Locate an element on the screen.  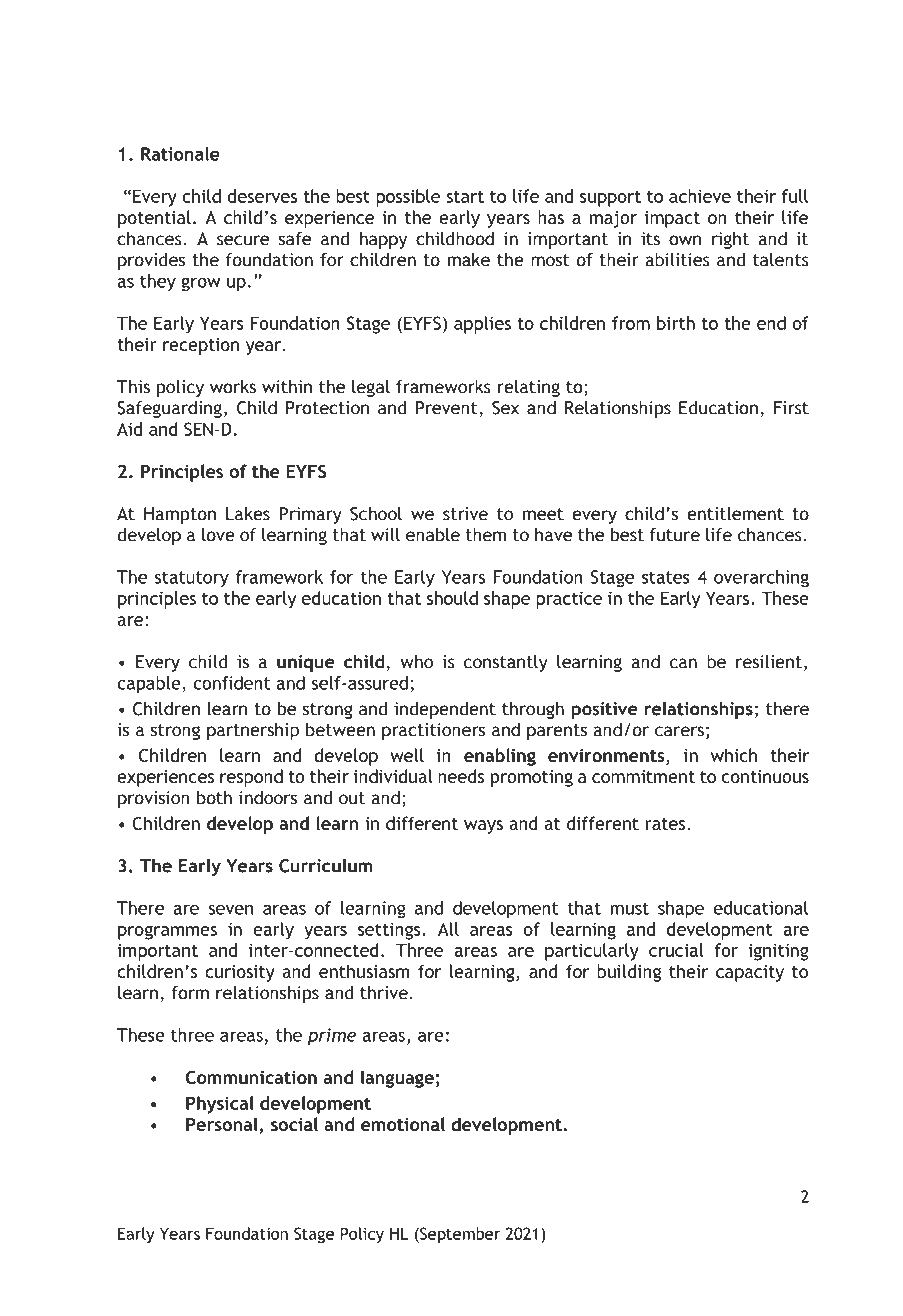
strive is located at coordinates (465, 514).
